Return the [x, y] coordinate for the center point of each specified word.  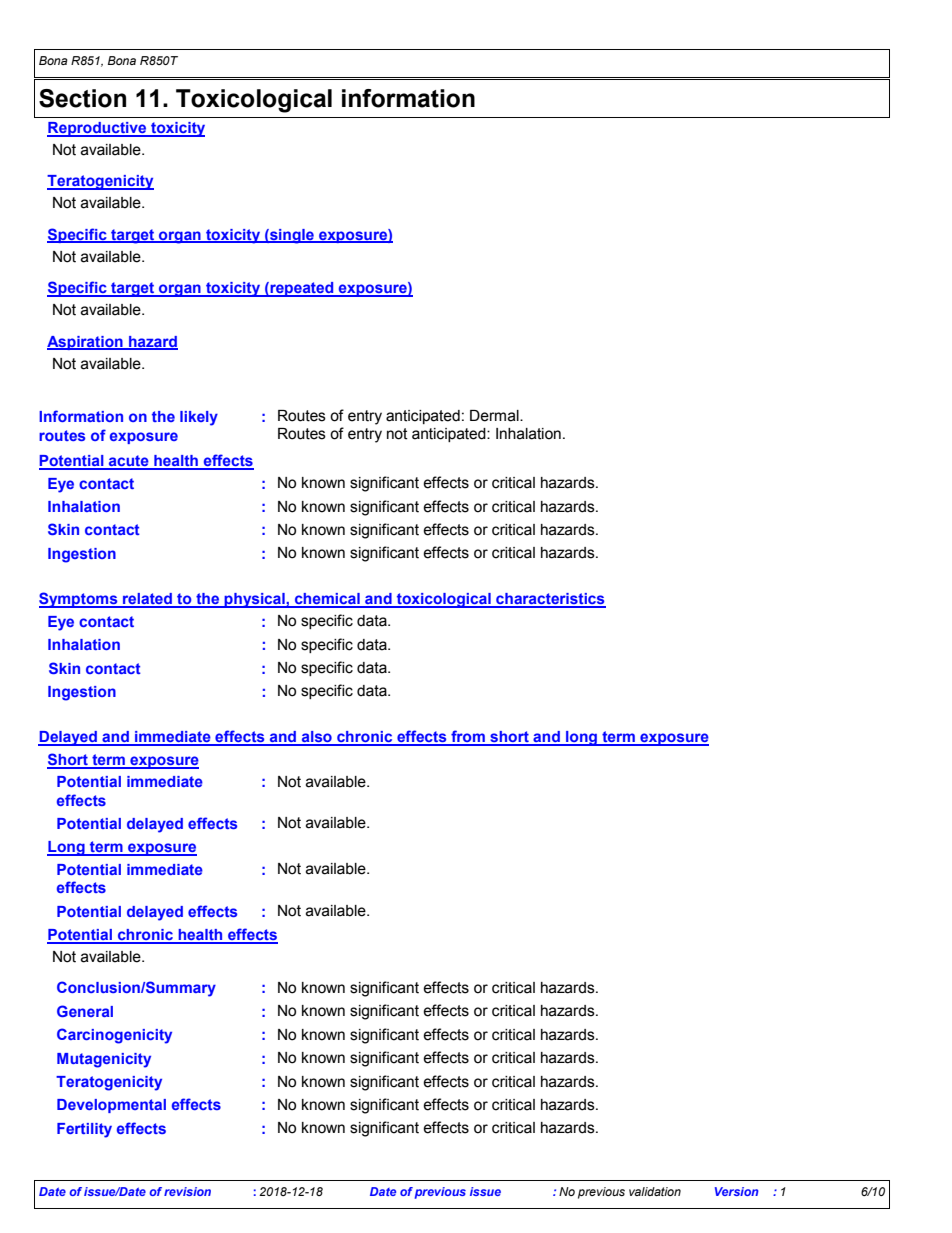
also [317, 738]
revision [187, 1191]
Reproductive [98, 129]
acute [129, 462]
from [468, 737]
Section [82, 98]
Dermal [495, 416]
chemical [327, 600]
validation [655, 1191]
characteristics [550, 600]
